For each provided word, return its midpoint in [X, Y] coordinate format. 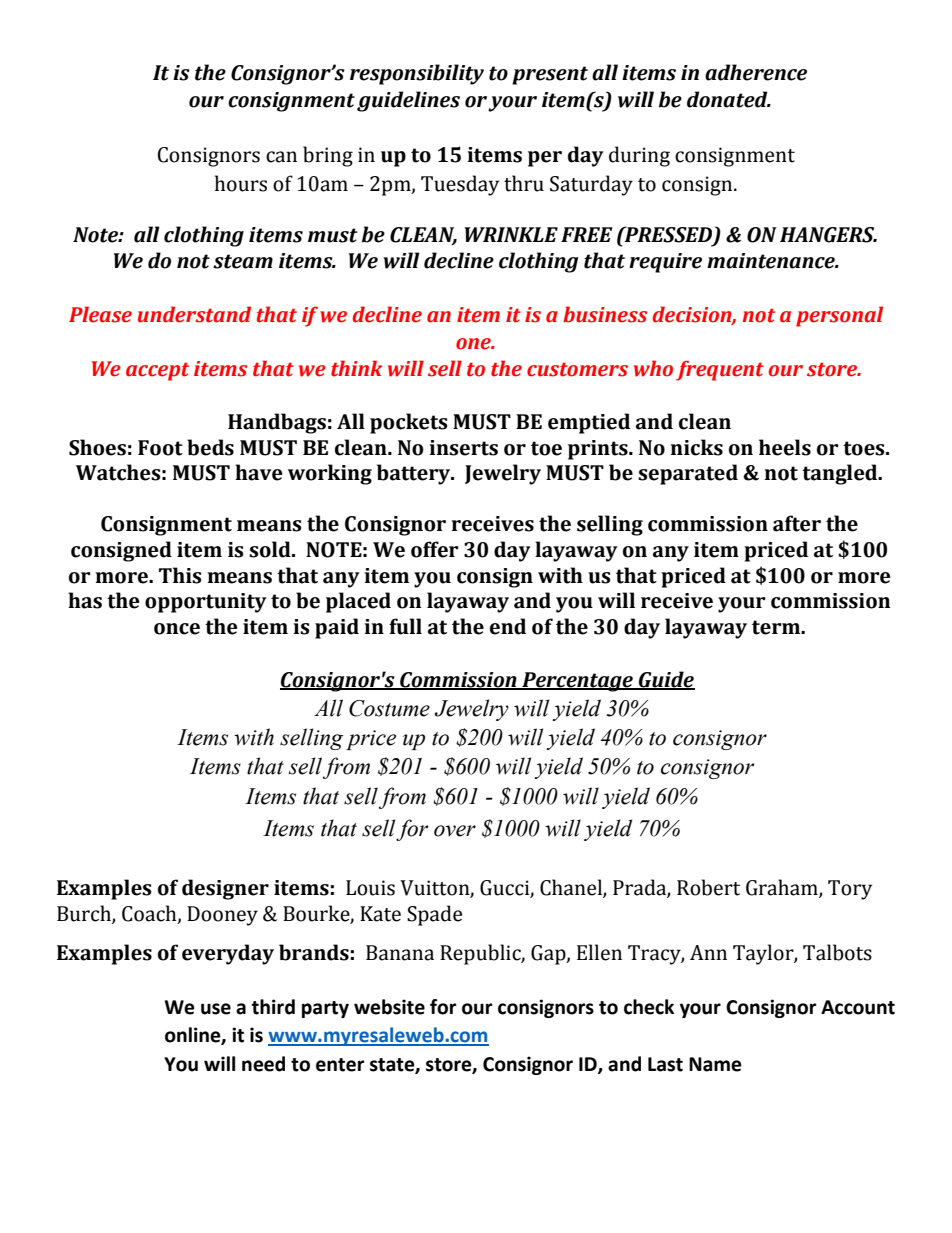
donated [728, 99]
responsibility [417, 74]
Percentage [577, 682]
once [177, 629]
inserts [464, 448]
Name [715, 1064]
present [550, 75]
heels [785, 447]
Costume [389, 708]
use [216, 1009]
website [389, 1007]
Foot [160, 448]
